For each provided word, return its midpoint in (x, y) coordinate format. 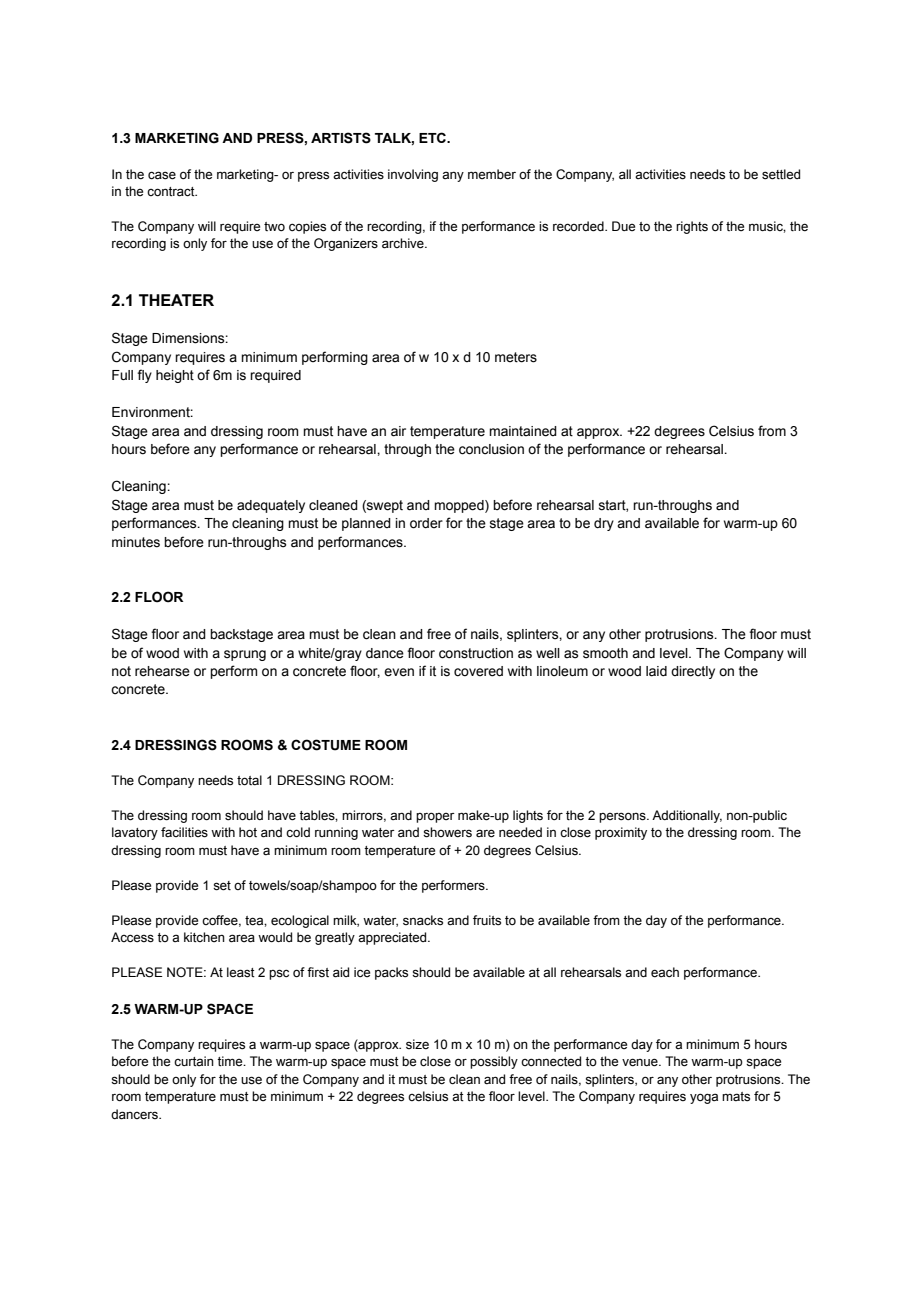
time (231, 1061)
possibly (494, 1062)
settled (781, 174)
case (162, 175)
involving (413, 175)
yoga (704, 1098)
